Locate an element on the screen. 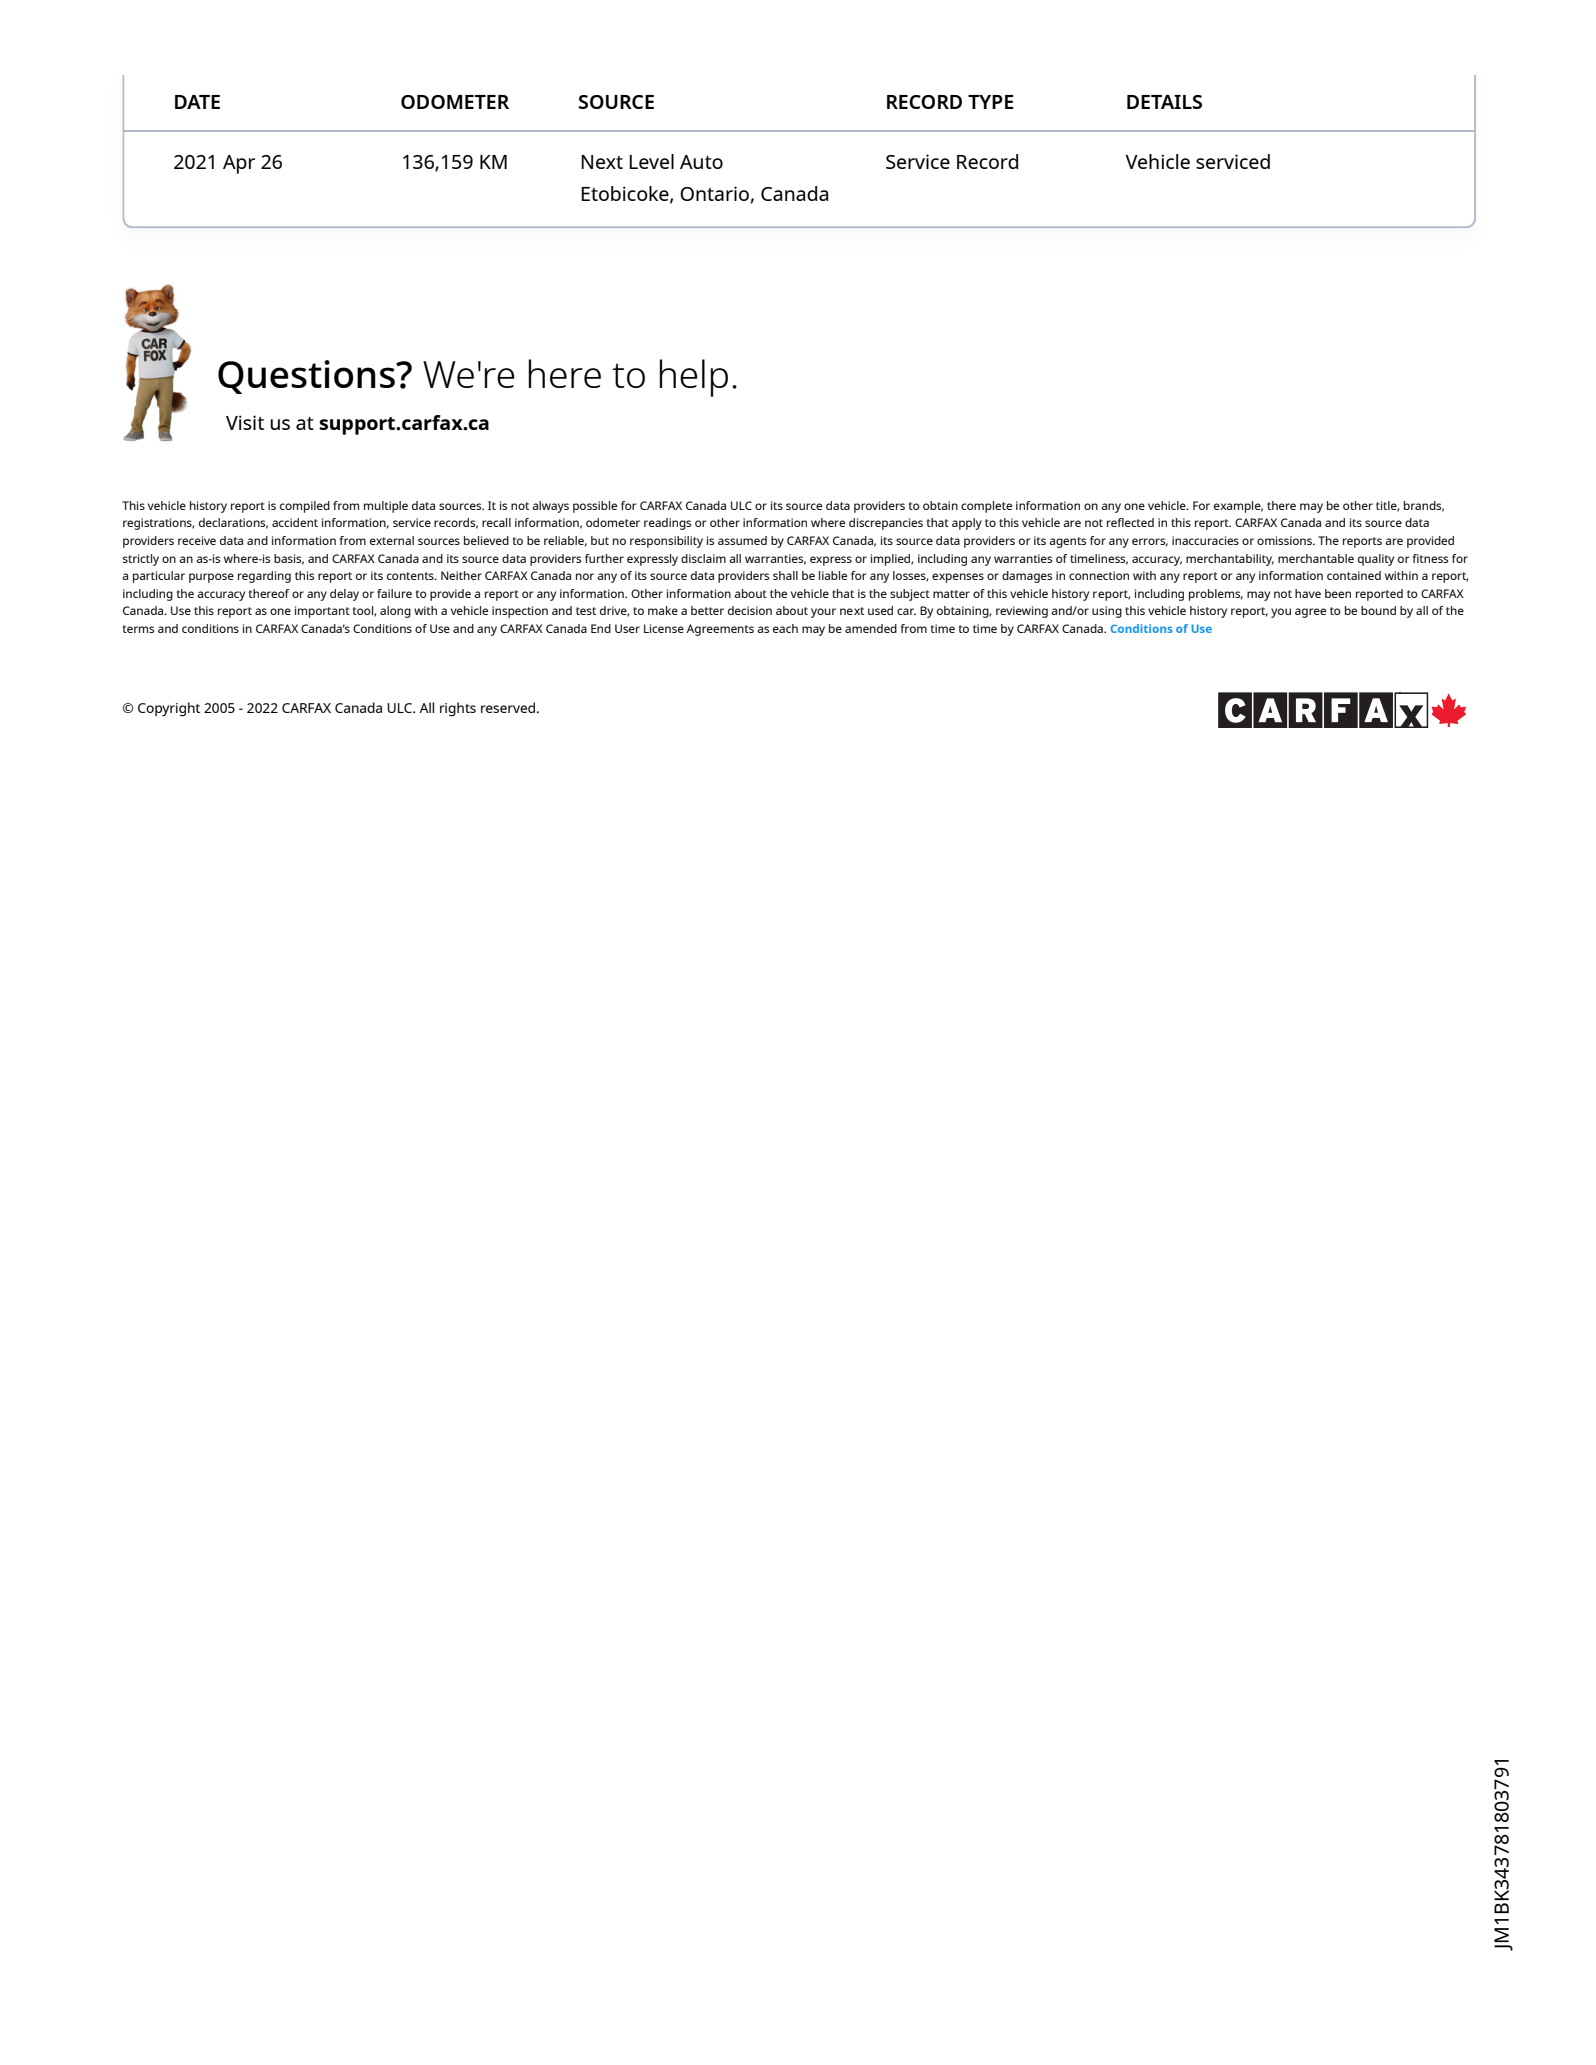  Copyright is located at coordinates (169, 709).
